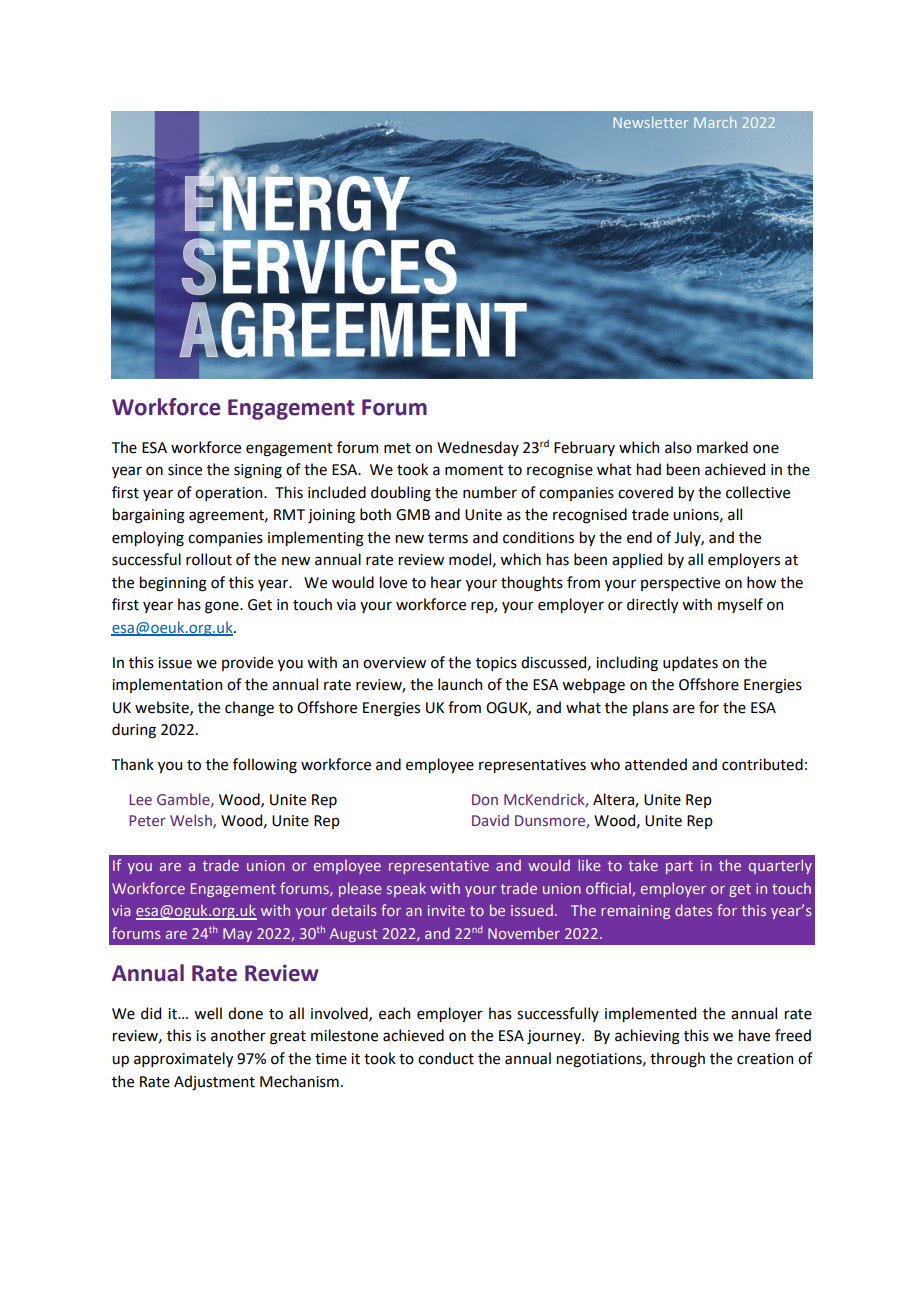  What do you see at coordinates (230, 494) in the image?
I see `operation` at bounding box center [230, 494].
